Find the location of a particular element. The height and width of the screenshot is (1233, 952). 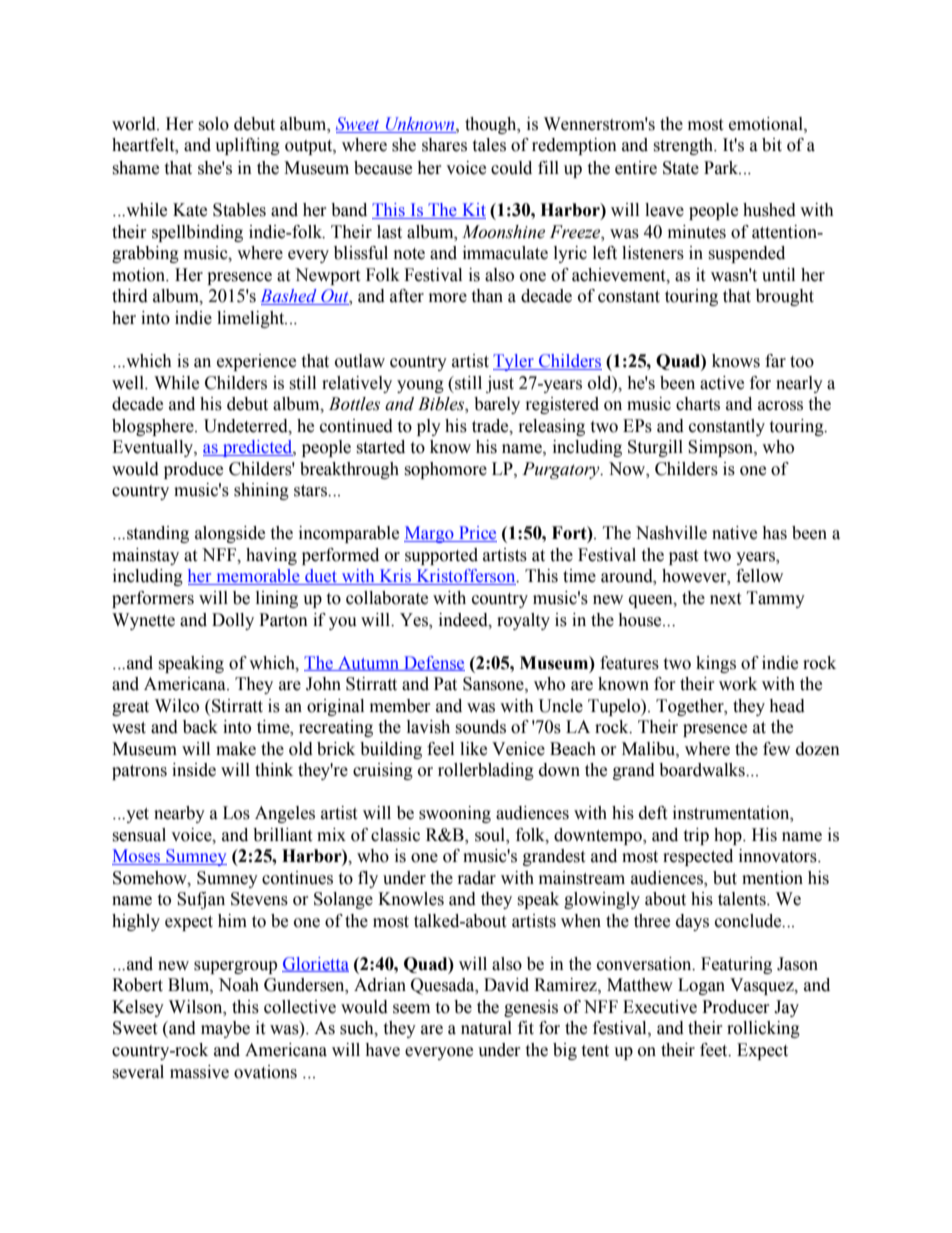

tales is located at coordinates (489, 145).
